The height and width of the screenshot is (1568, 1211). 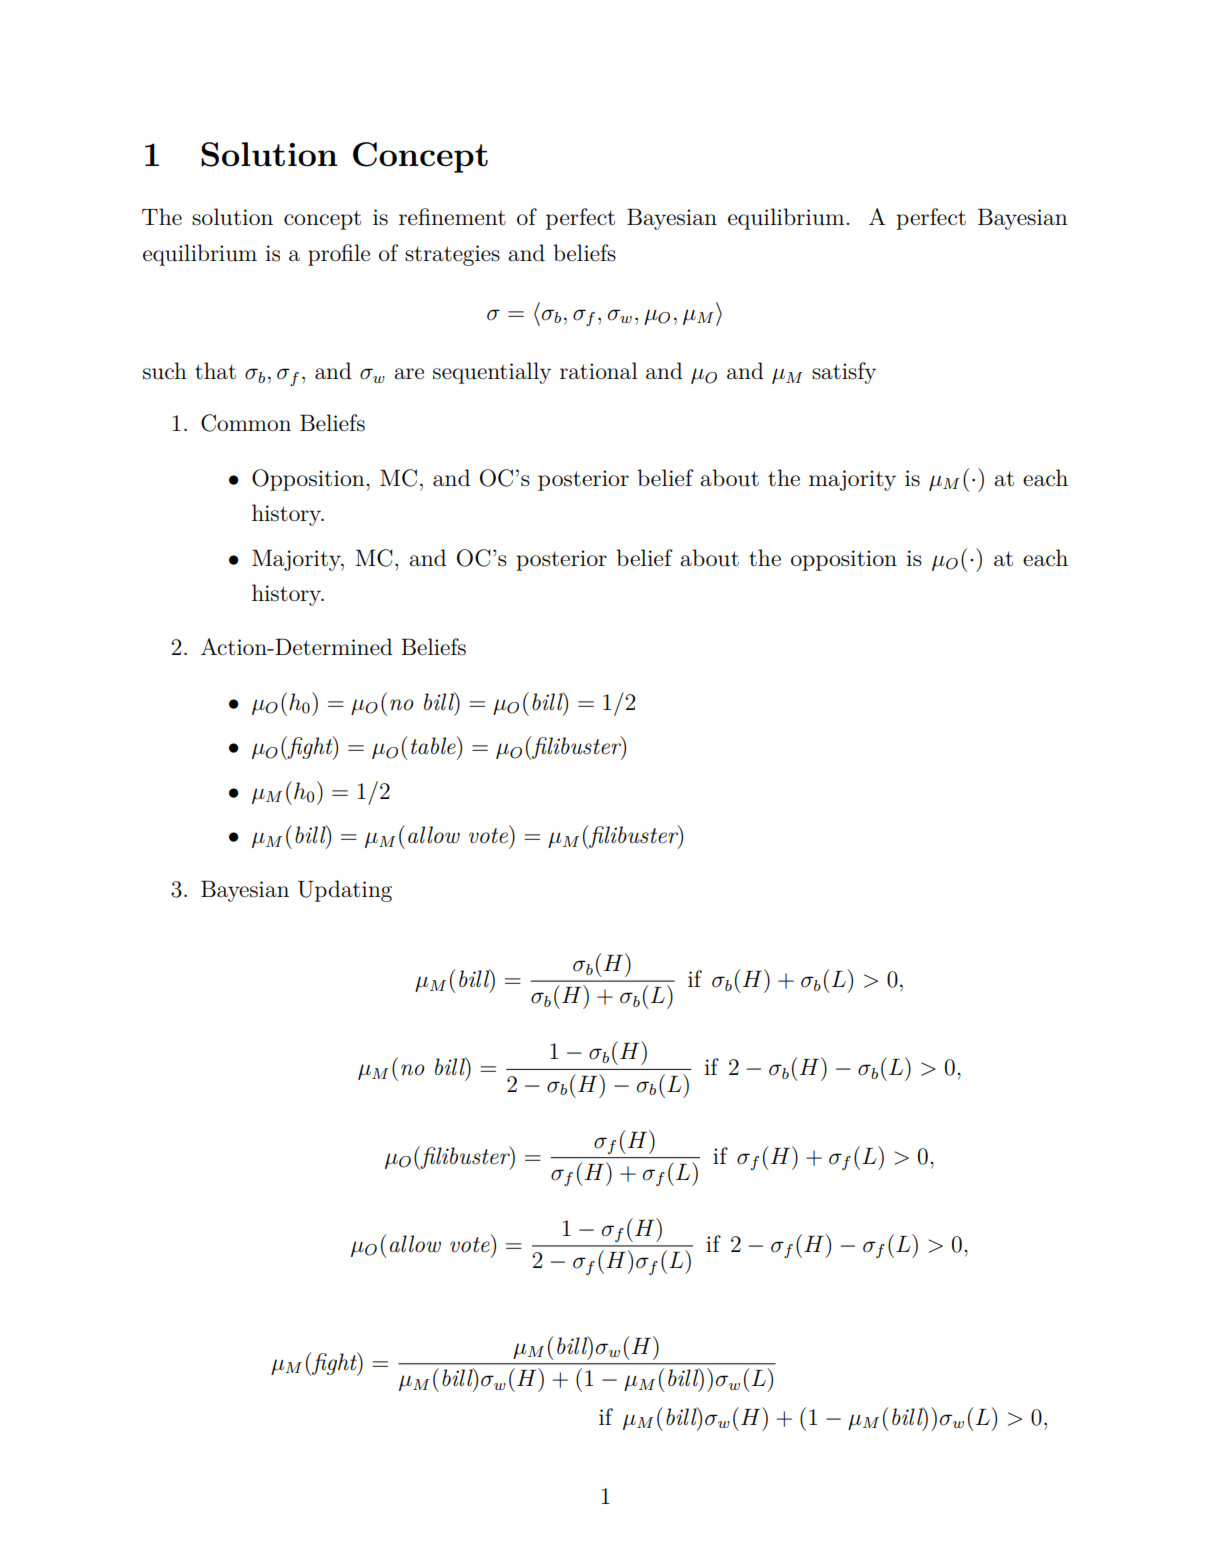 I want to click on Updating, so click(x=345, y=891).
